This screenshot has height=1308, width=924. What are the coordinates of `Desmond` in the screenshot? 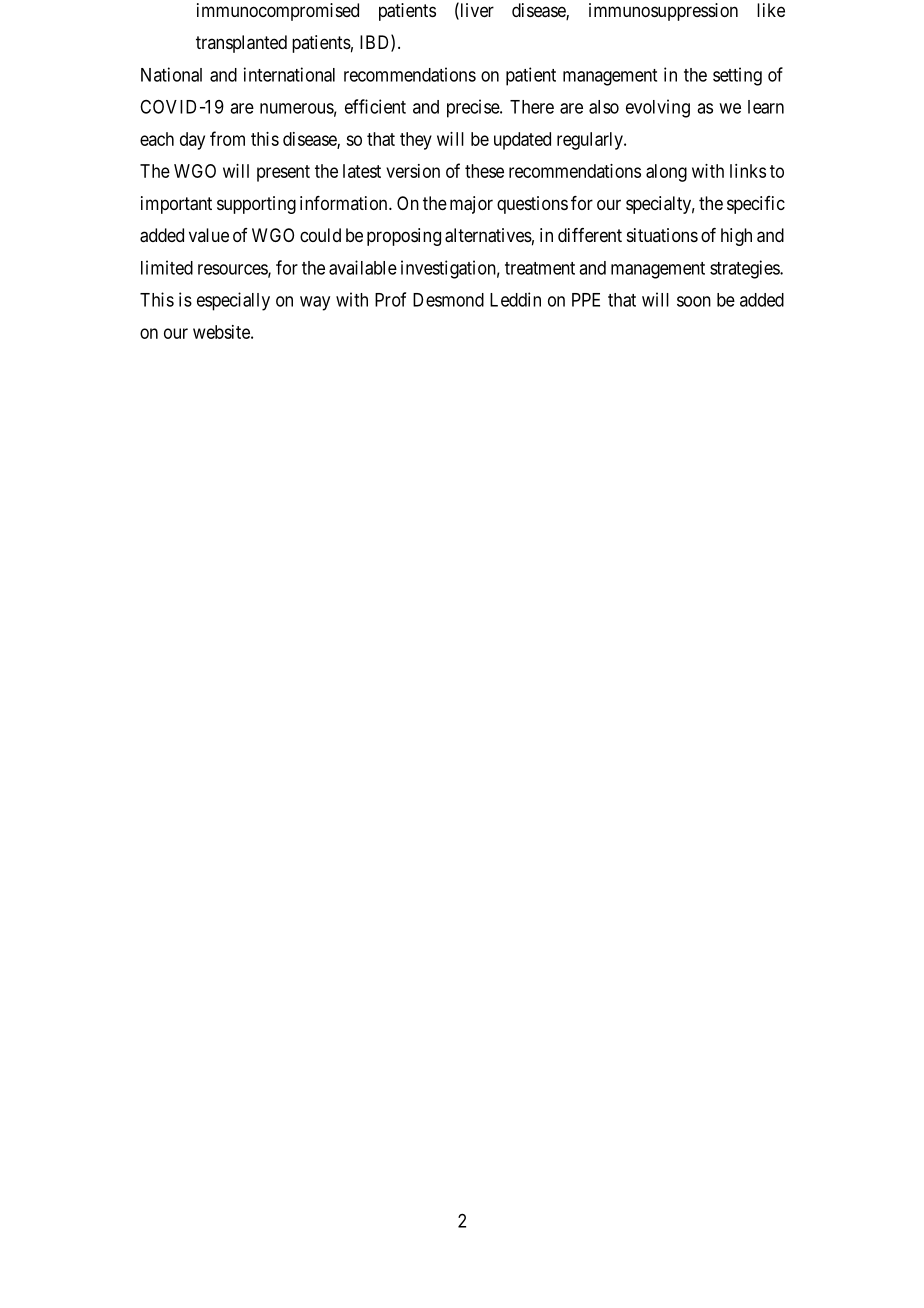 It's located at (448, 300).
